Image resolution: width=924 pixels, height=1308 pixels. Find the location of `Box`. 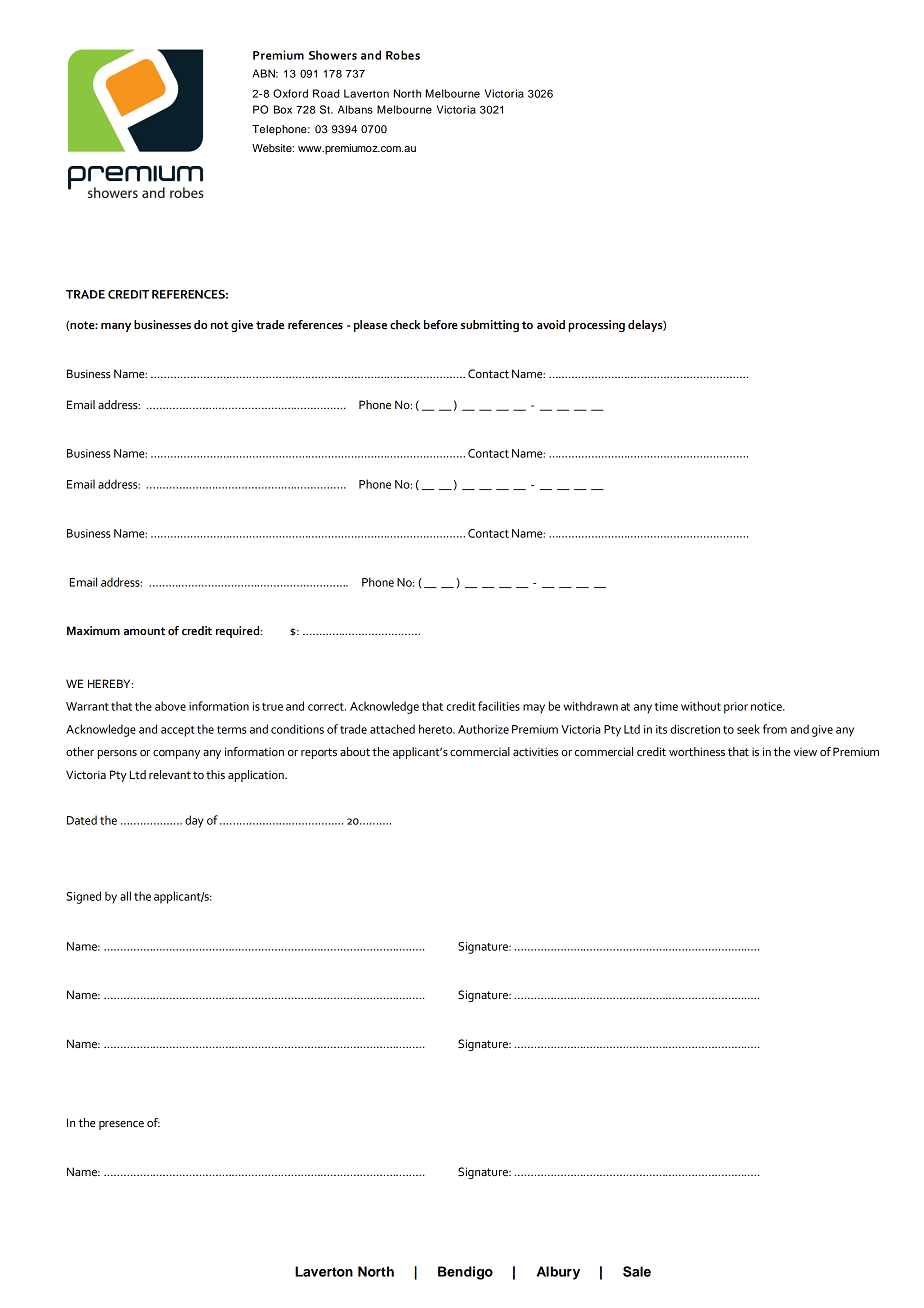

Box is located at coordinates (283, 109).
